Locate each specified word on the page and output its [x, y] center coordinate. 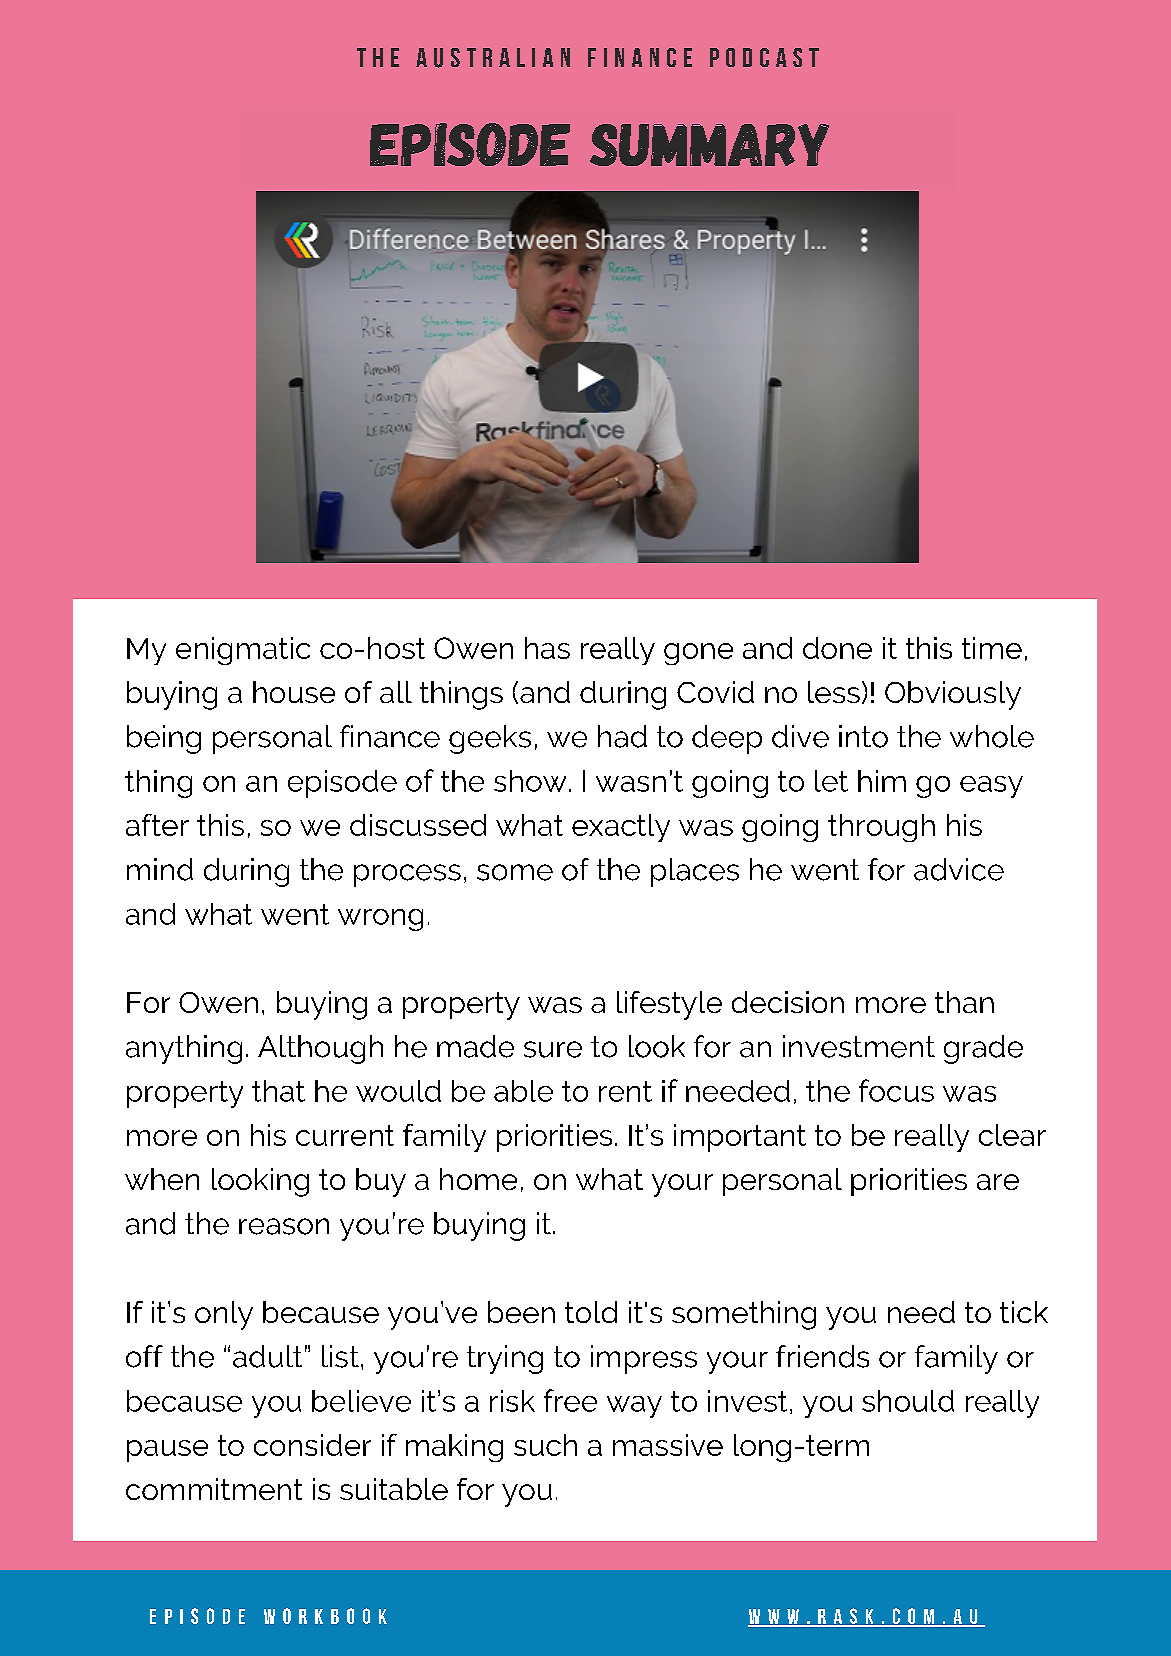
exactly [621, 828]
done [837, 648]
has [547, 648]
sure [553, 1049]
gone [698, 654]
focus [896, 1090]
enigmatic [243, 651]
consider [312, 1445]
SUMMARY [709, 145]
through [881, 828]
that [278, 1091]
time [992, 648]
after [157, 825]
